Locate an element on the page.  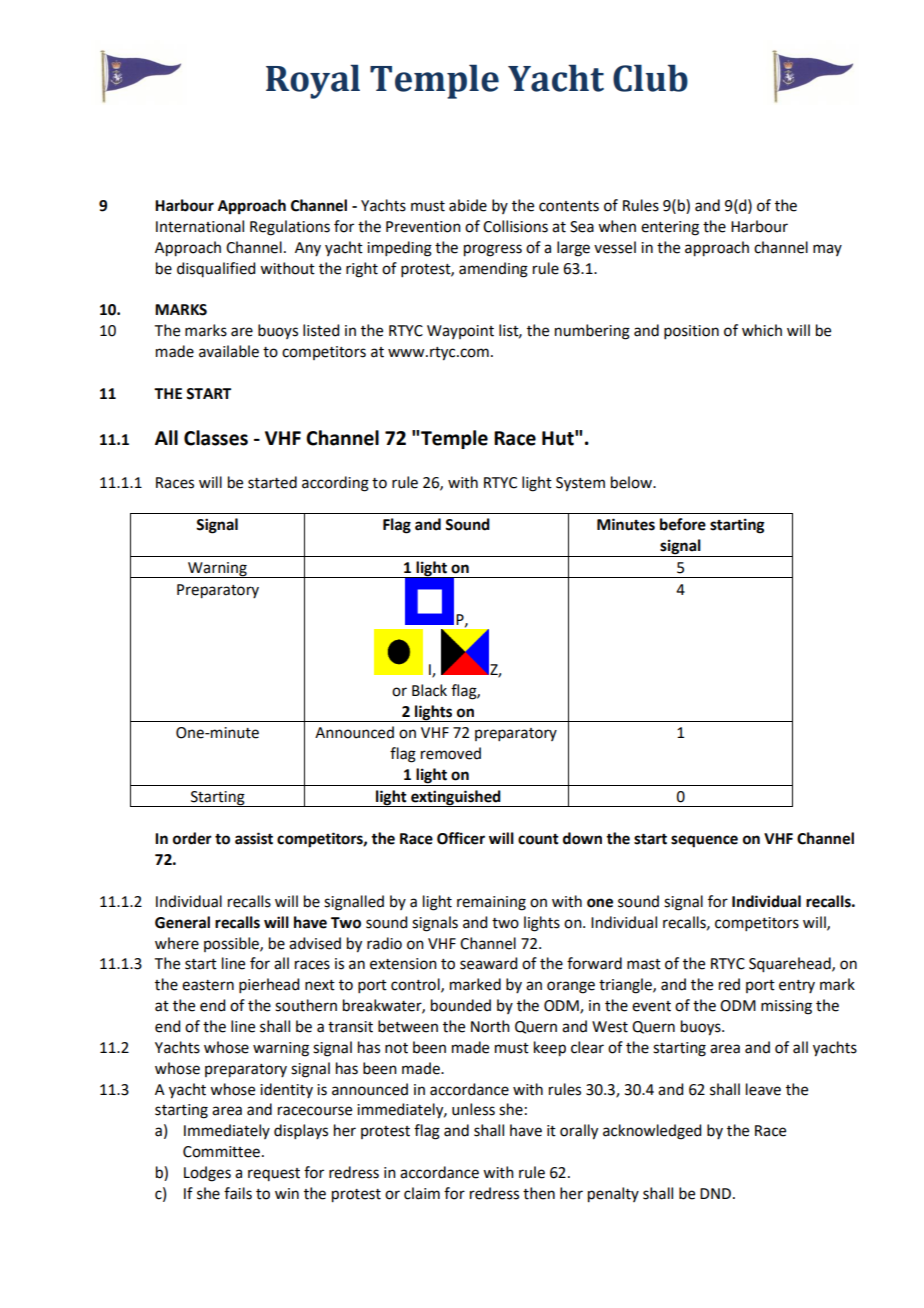
Black is located at coordinates (429, 690).
